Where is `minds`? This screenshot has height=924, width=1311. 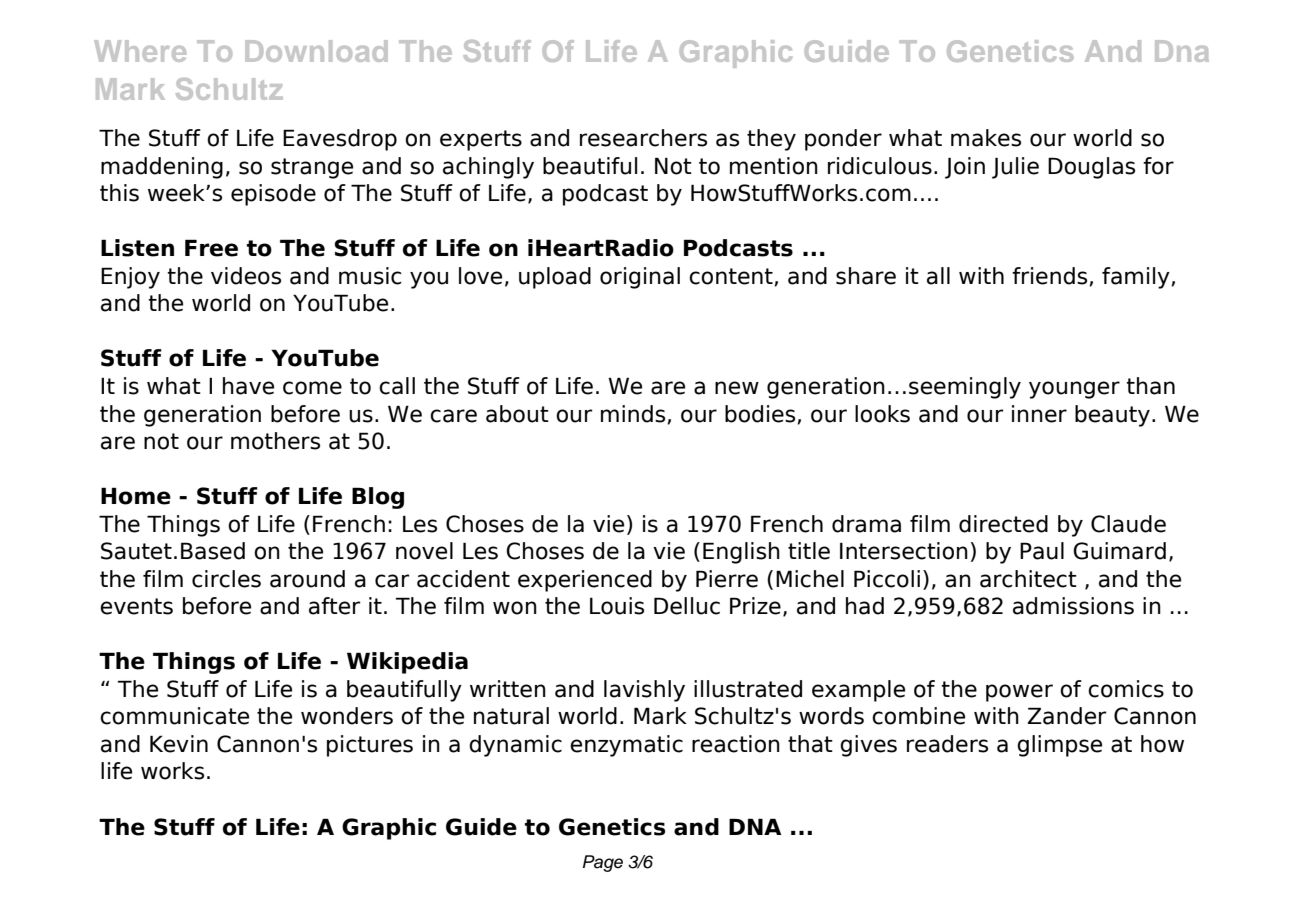 minds is located at coordinates (633, 414).
